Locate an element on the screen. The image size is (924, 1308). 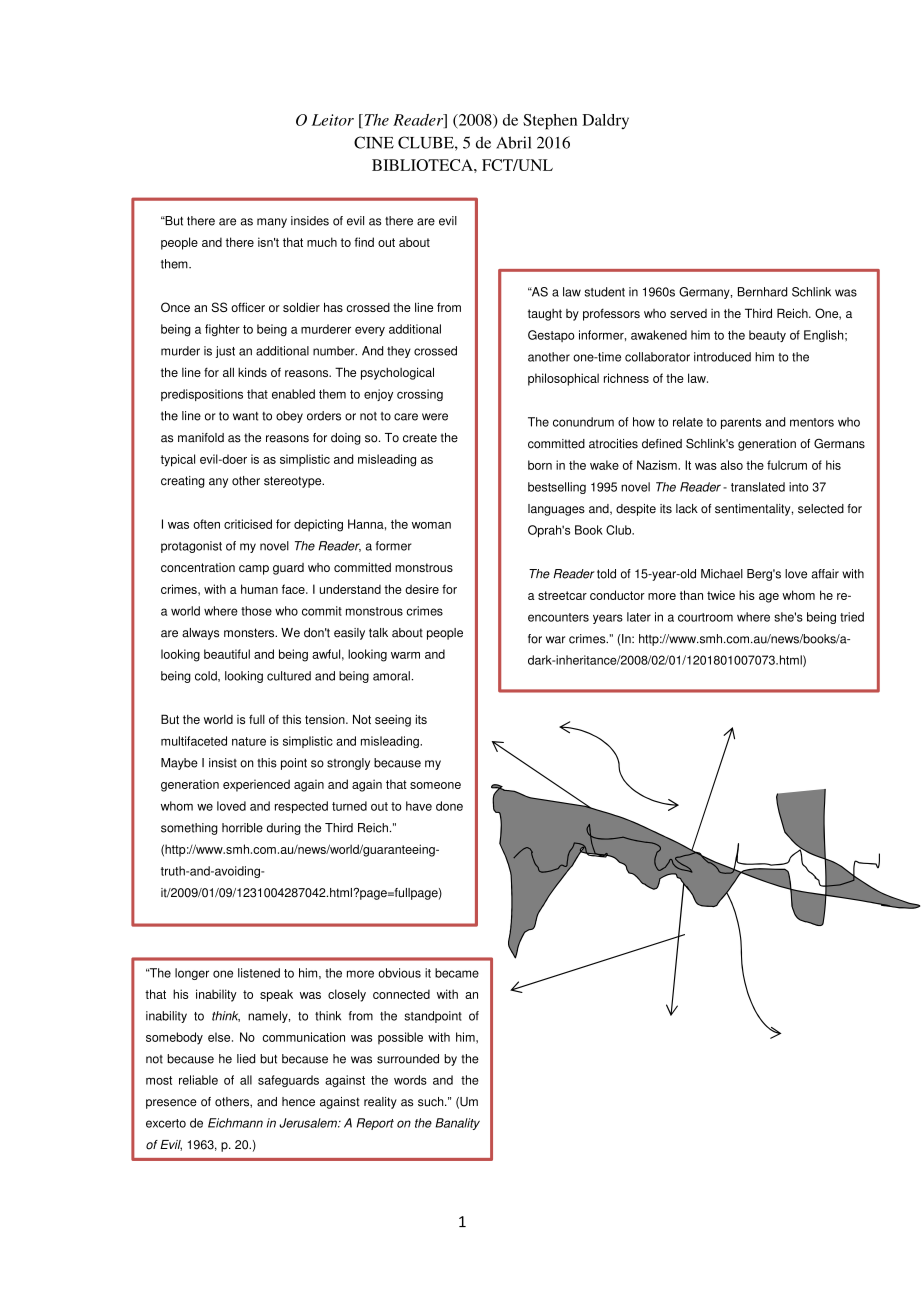
insides is located at coordinates (310, 221).
